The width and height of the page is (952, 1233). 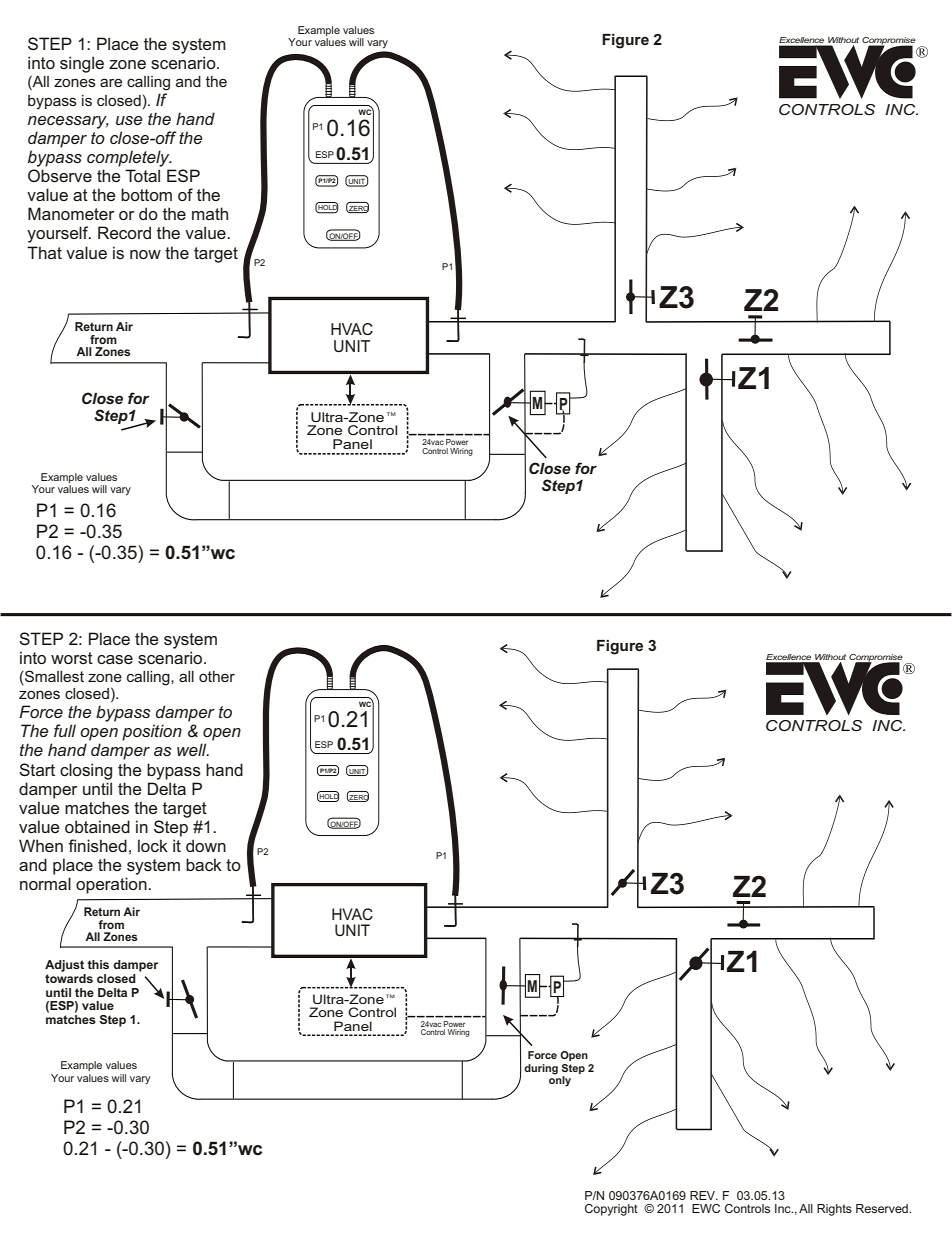 What do you see at coordinates (69, 977) in the page?
I see `towards` at bounding box center [69, 977].
